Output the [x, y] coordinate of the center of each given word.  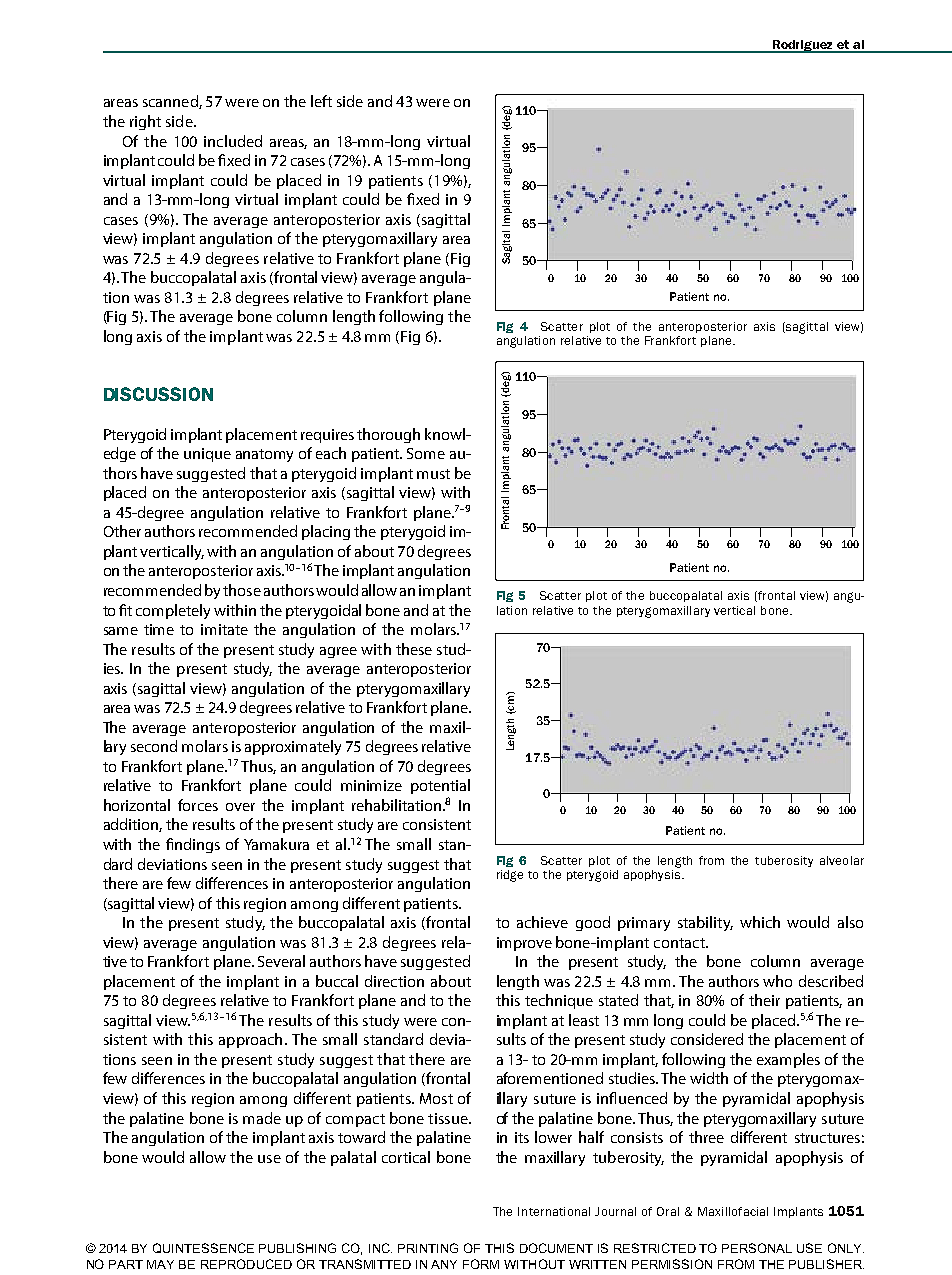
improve [524, 944]
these [414, 649]
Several [281, 961]
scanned [171, 102]
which [760, 922]
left [321, 101]
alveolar [842, 860]
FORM [481, 1264]
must [433, 474]
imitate [224, 629]
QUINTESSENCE [203, 1248]
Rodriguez [803, 46]
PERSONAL [757, 1248]
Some [426, 453]
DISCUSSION [158, 394]
